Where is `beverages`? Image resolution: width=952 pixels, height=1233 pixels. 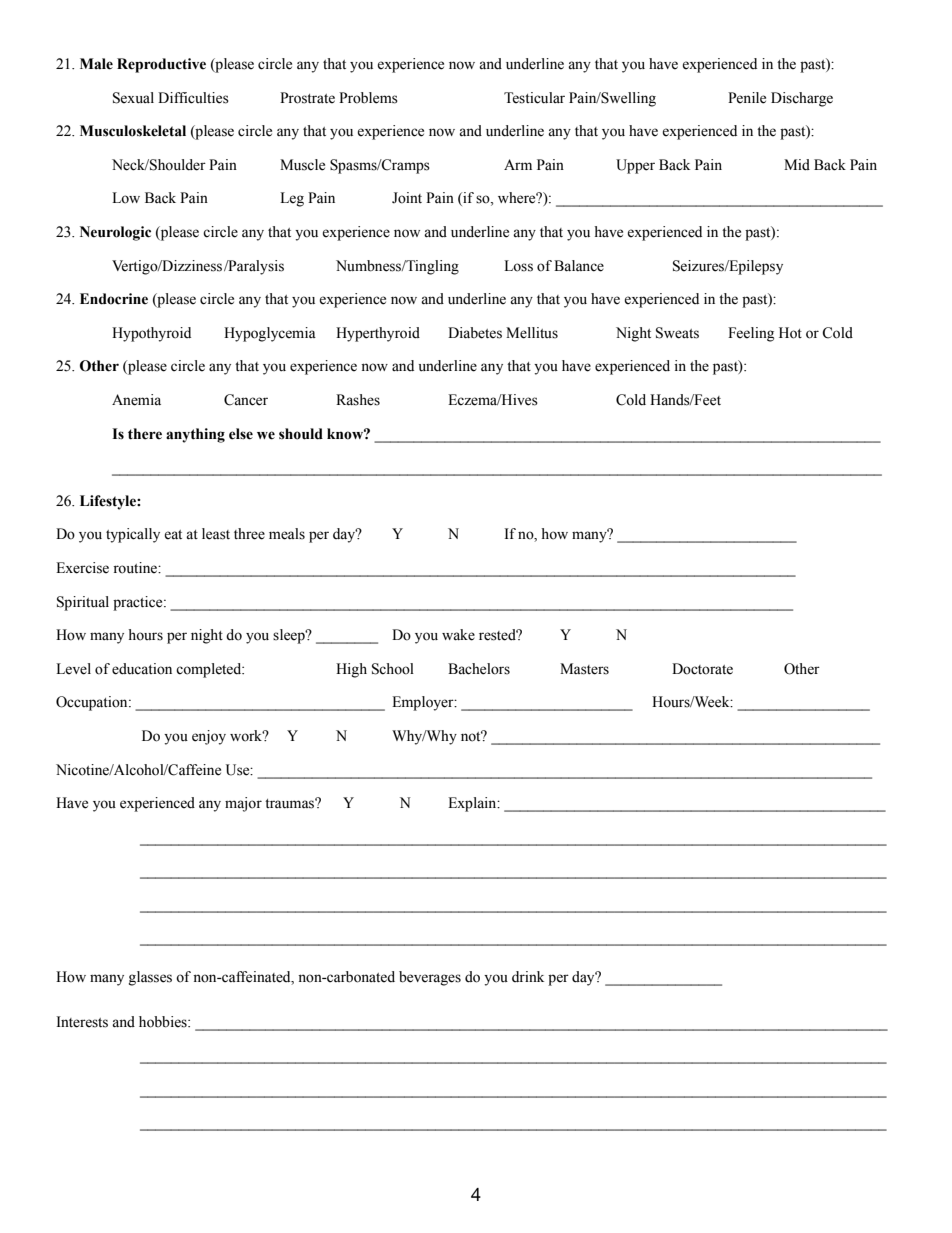
beverages is located at coordinates (430, 978).
